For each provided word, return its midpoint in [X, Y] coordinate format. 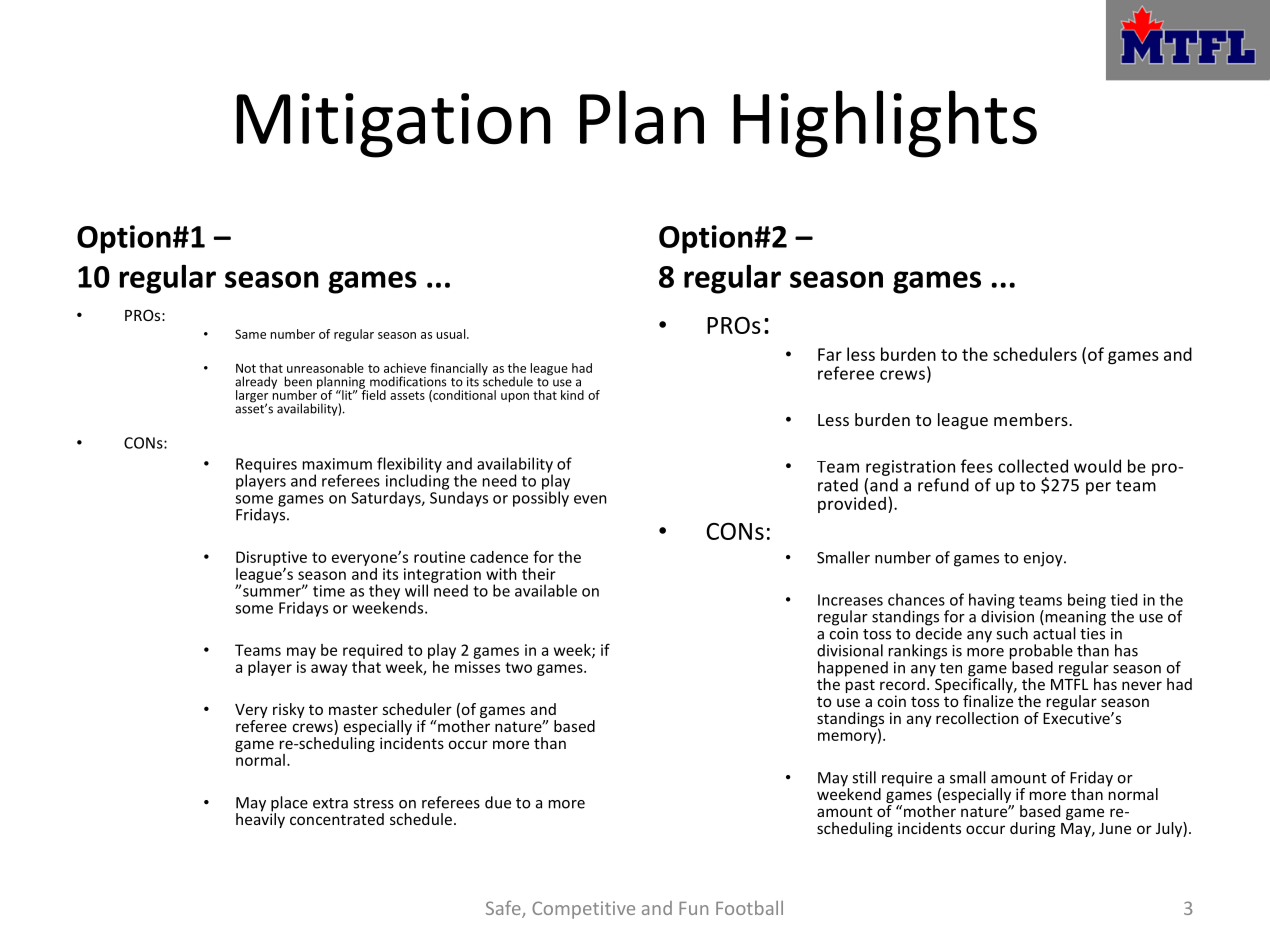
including [417, 482]
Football [749, 908]
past [860, 686]
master [353, 709]
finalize [988, 701]
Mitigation [393, 125]
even [590, 499]
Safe [504, 909]
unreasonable [325, 368]
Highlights [885, 124]
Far [830, 354]
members [1032, 419]
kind [572, 395]
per [1098, 488]
